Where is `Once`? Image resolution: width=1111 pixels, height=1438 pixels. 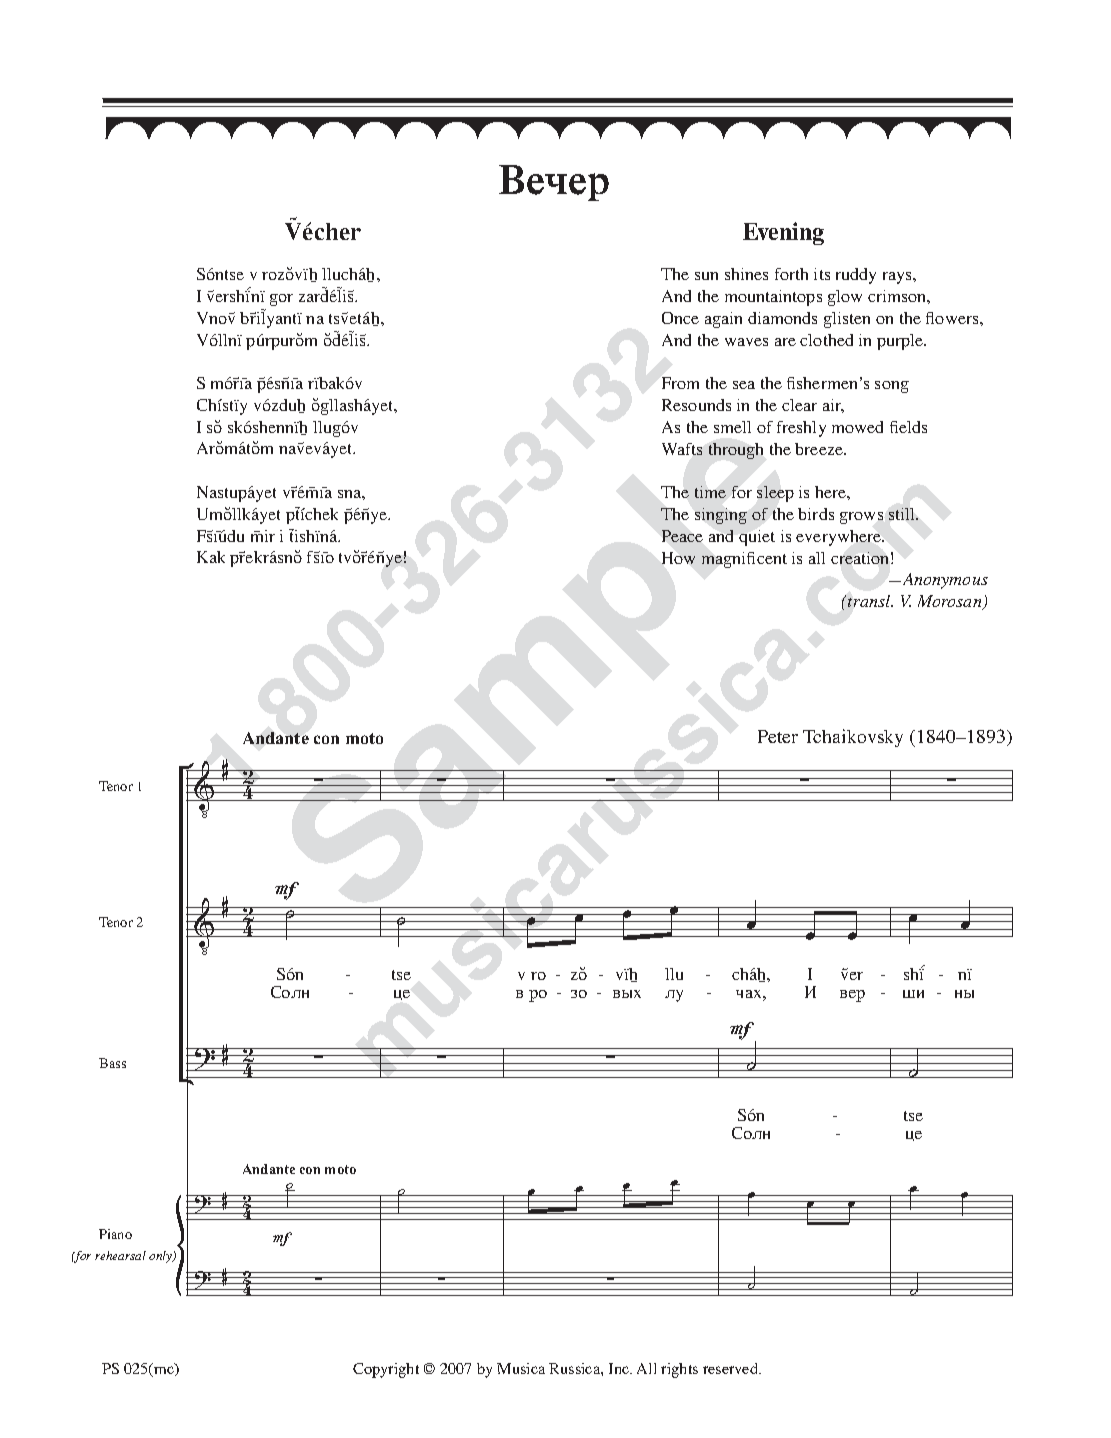
Once is located at coordinates (680, 318).
